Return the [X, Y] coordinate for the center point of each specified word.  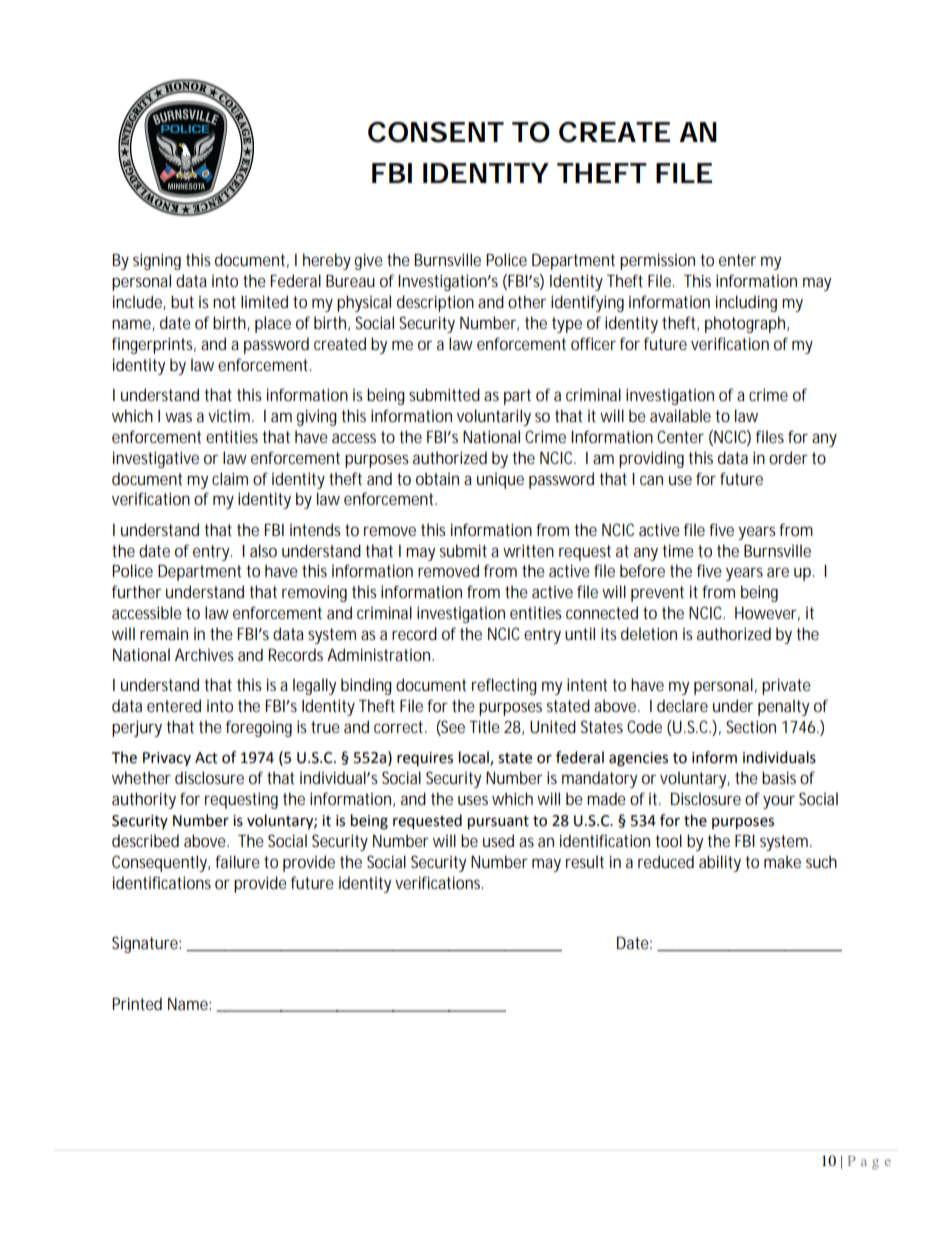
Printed [137, 1003]
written [528, 550]
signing [157, 261]
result [585, 861]
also [263, 550]
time [678, 550]
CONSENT [436, 132]
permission [657, 261]
